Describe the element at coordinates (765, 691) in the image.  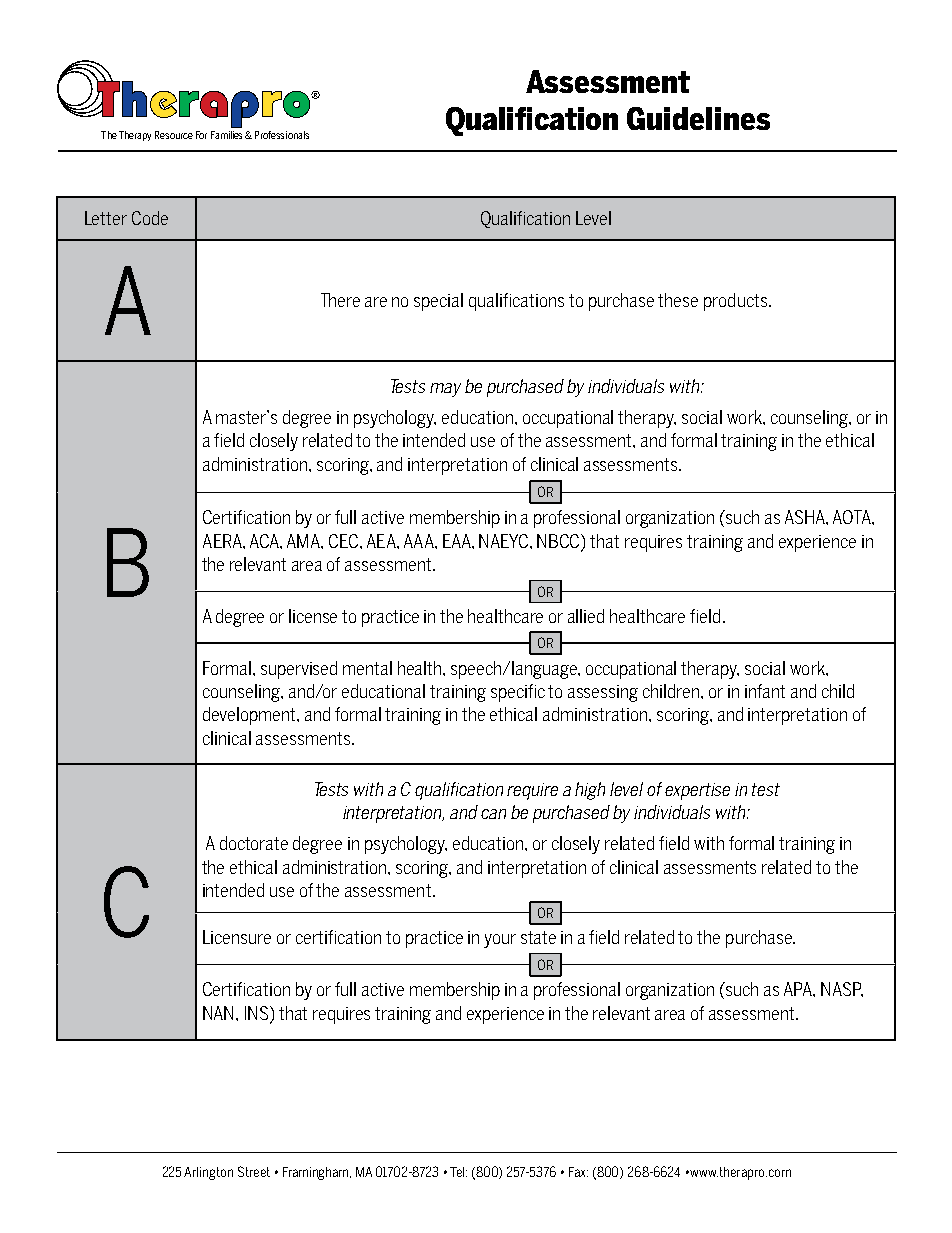
I see `infant` at that location.
